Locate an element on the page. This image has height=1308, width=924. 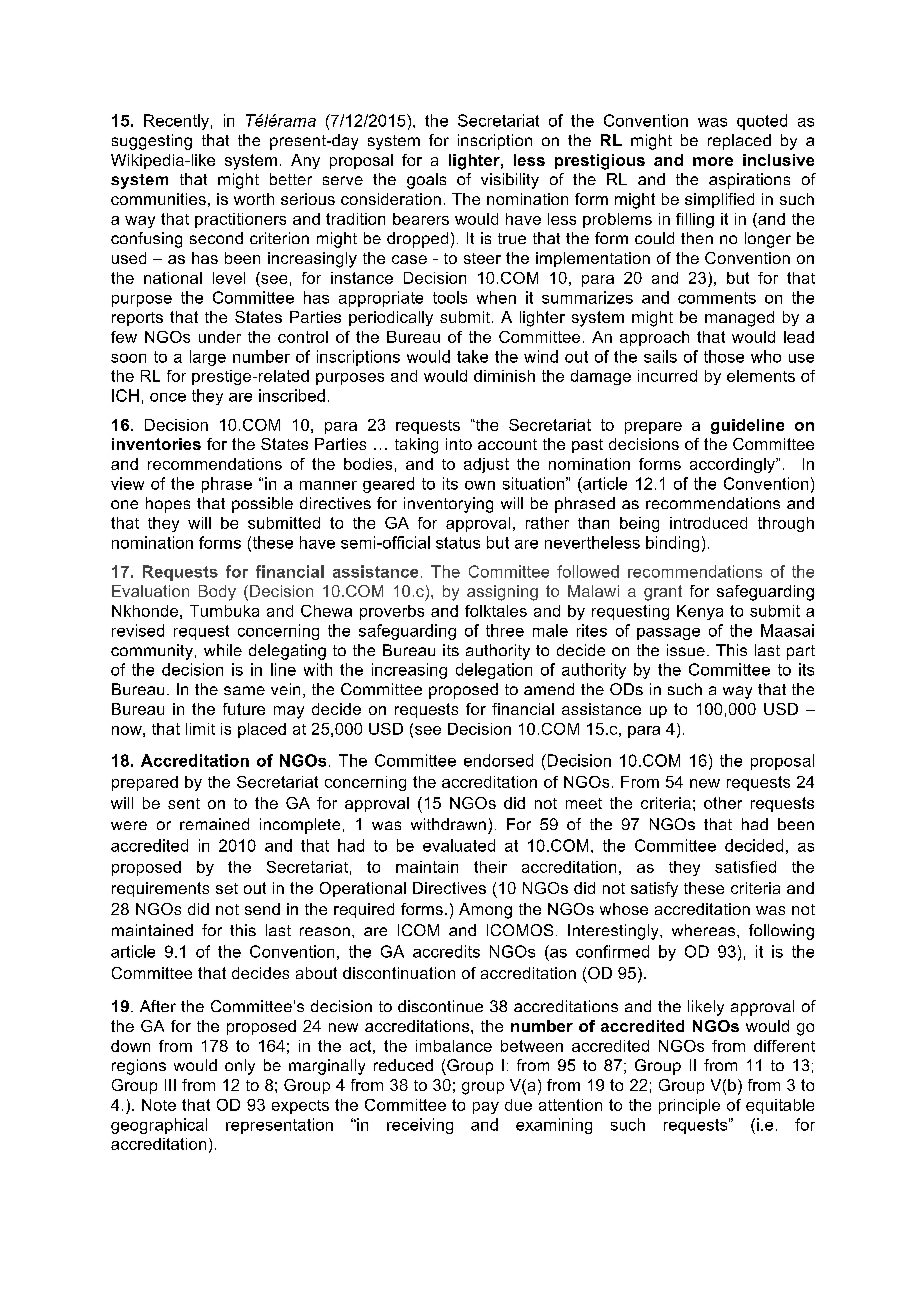
principle is located at coordinates (689, 1106).
